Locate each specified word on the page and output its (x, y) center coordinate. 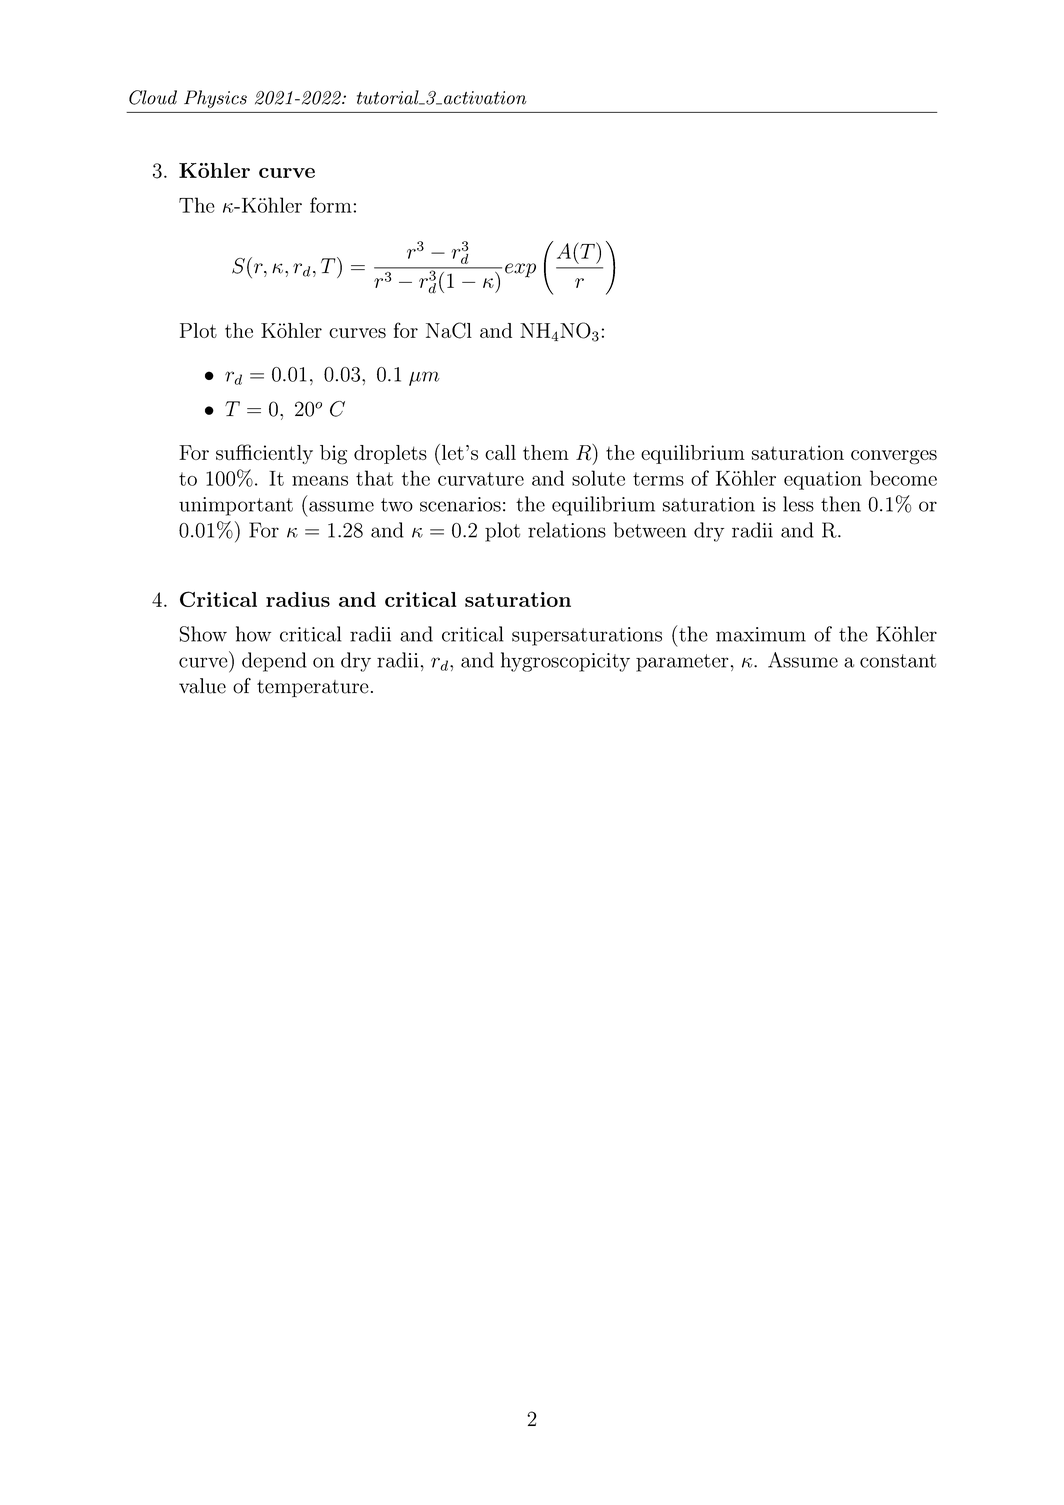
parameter (682, 663)
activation (485, 98)
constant (898, 661)
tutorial (389, 97)
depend (274, 662)
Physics (215, 99)
